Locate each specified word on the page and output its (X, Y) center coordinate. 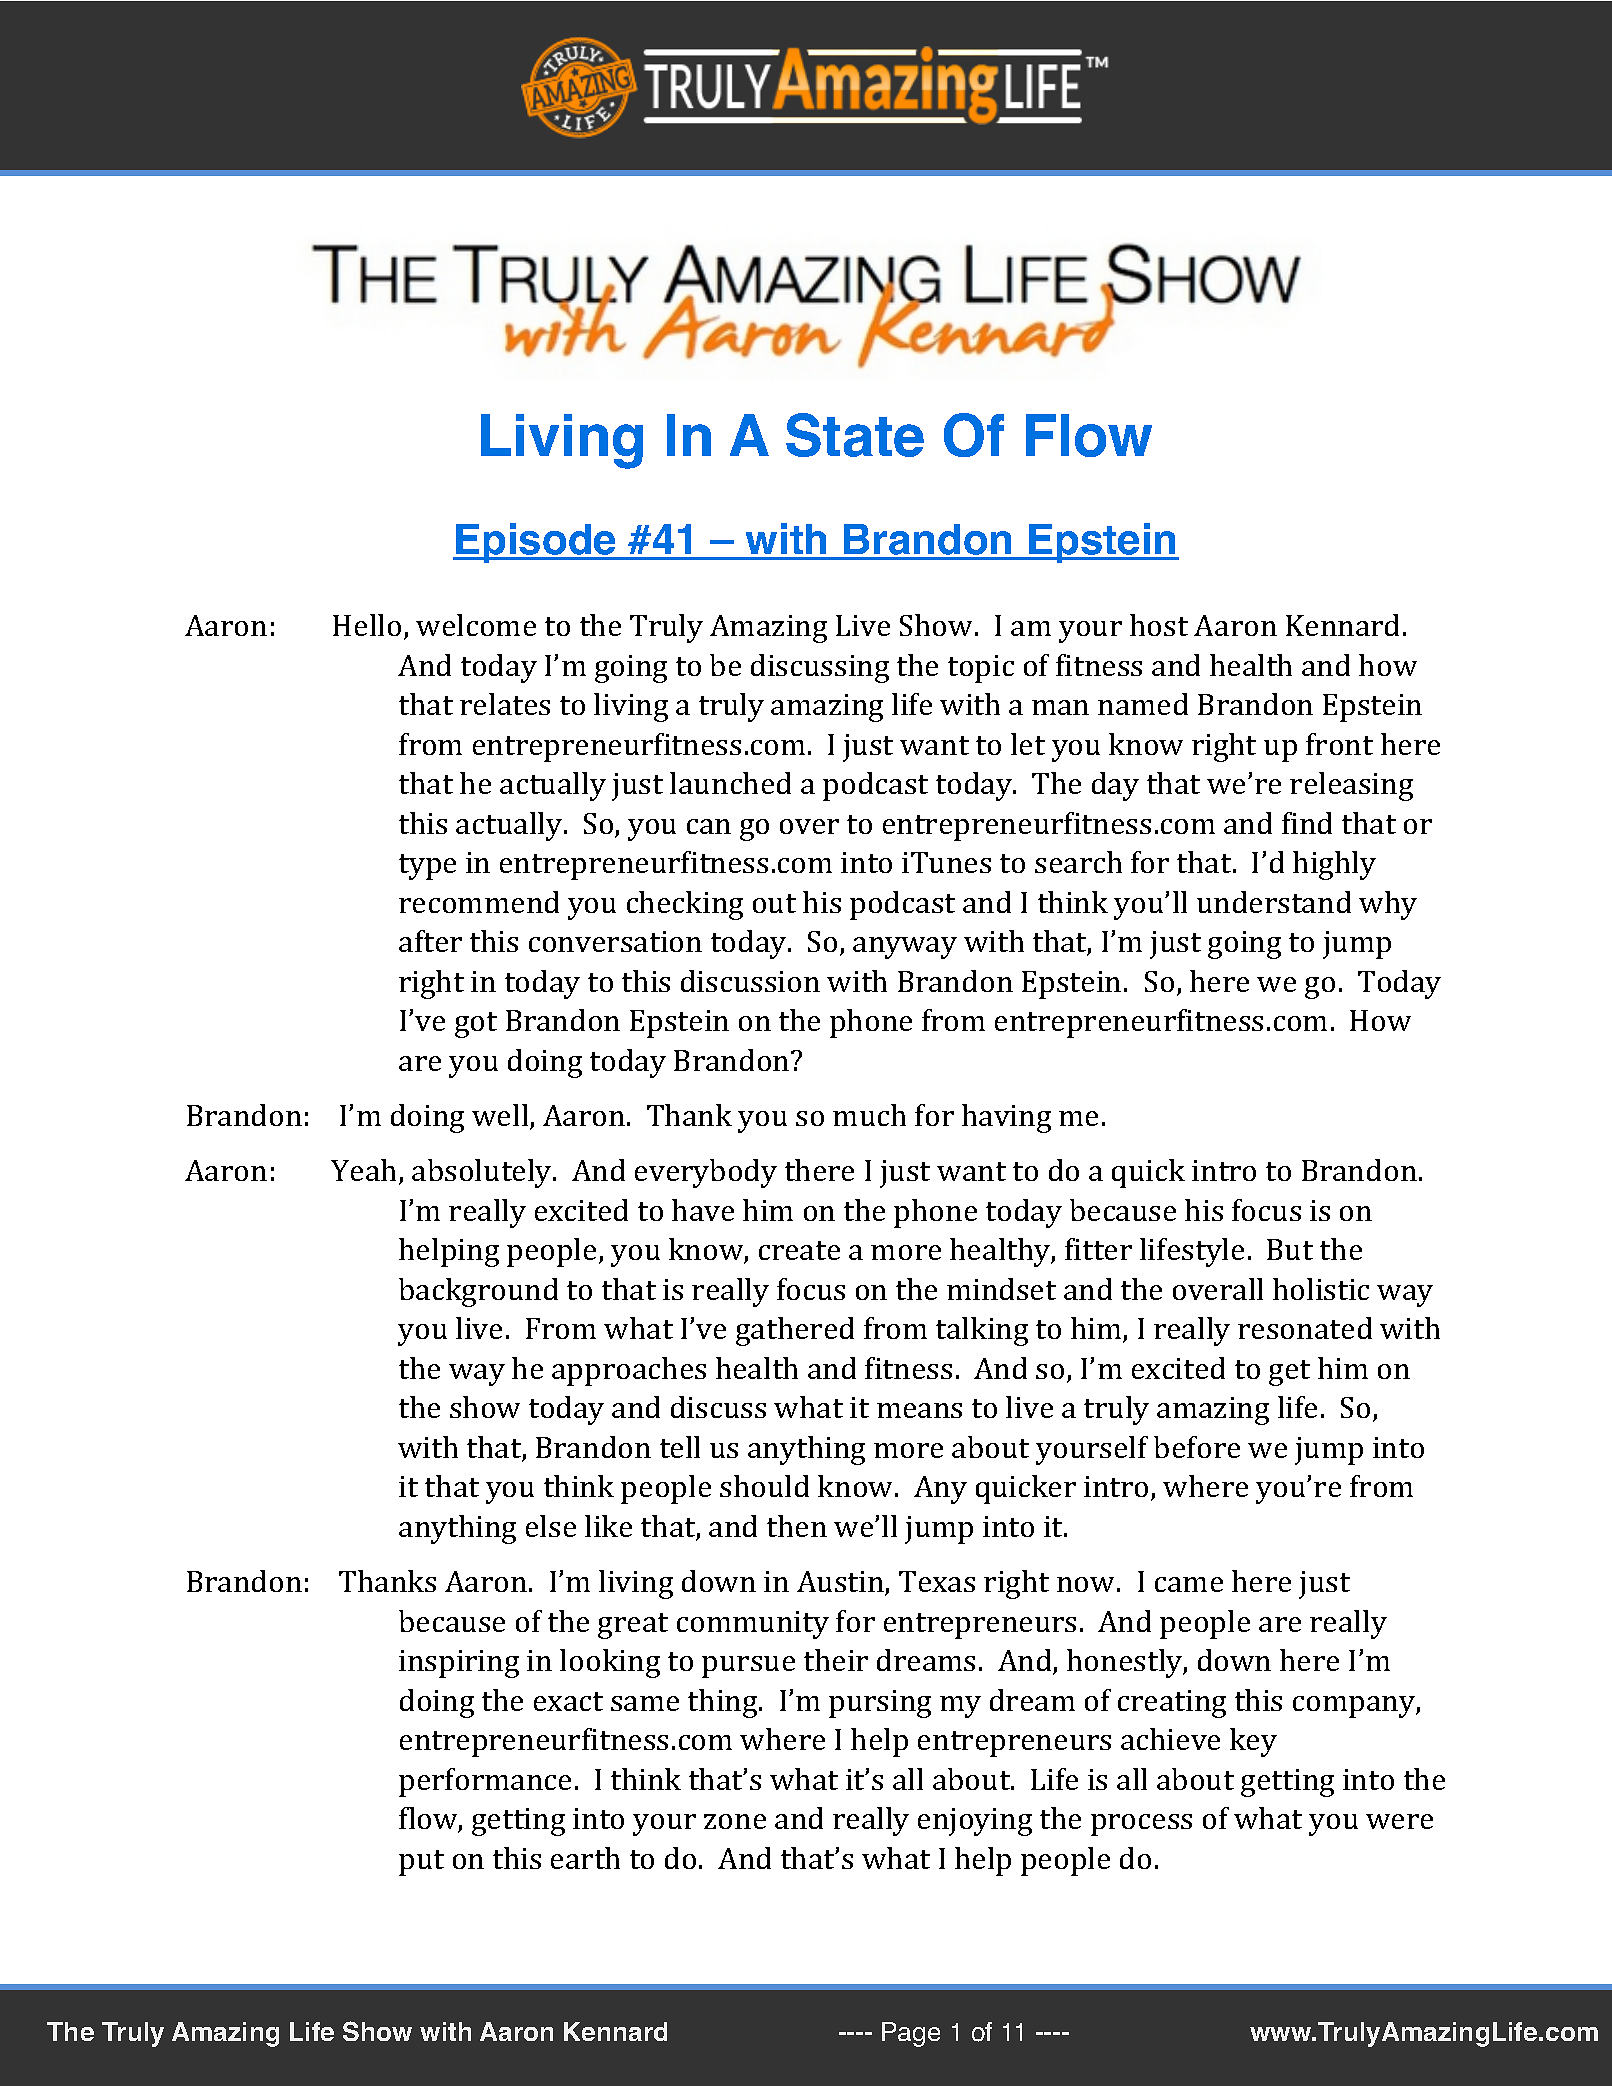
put (421, 1863)
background (478, 1292)
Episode (536, 543)
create (799, 1250)
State (855, 435)
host (1159, 625)
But (1290, 1249)
